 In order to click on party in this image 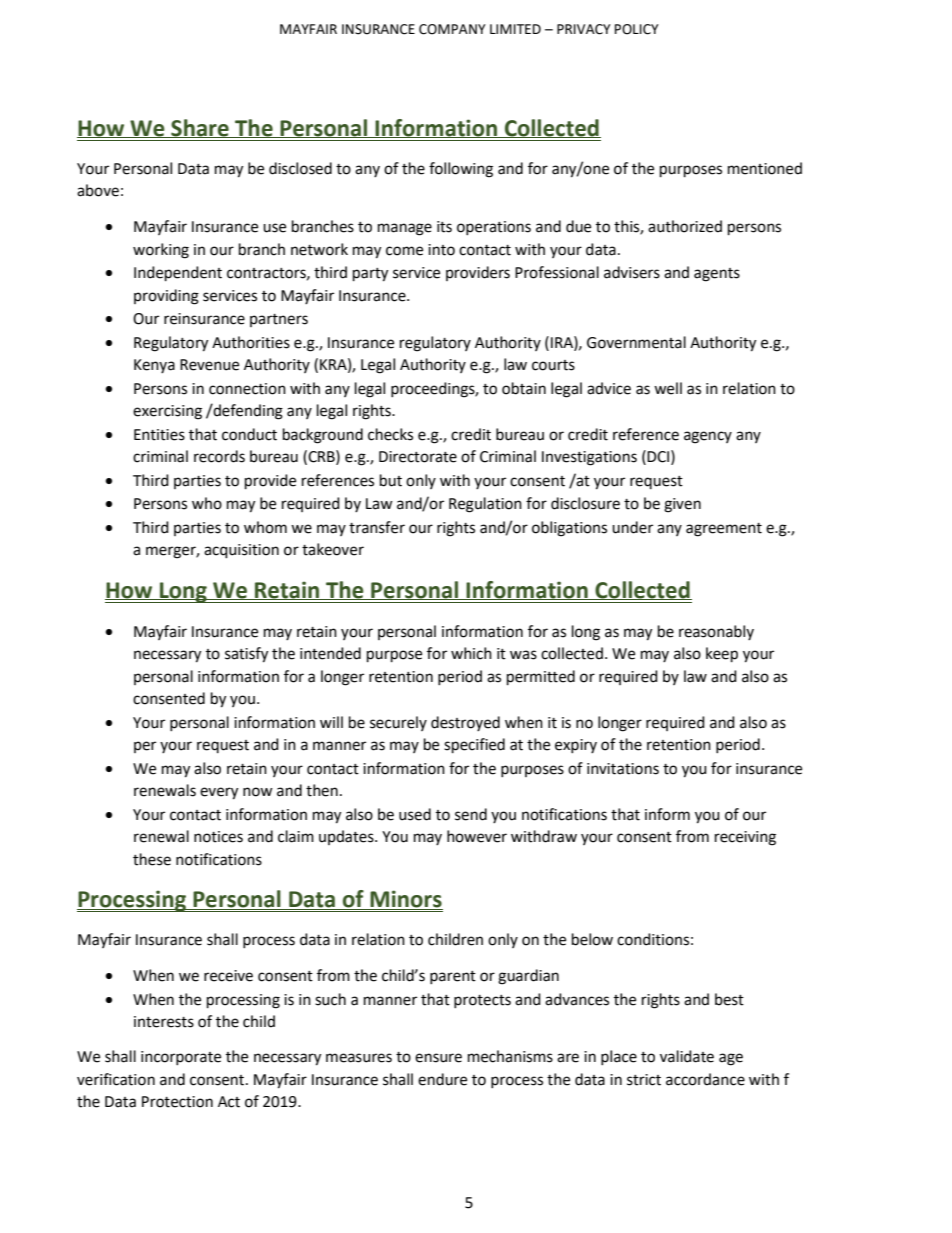, I will do `click(370, 275)`.
